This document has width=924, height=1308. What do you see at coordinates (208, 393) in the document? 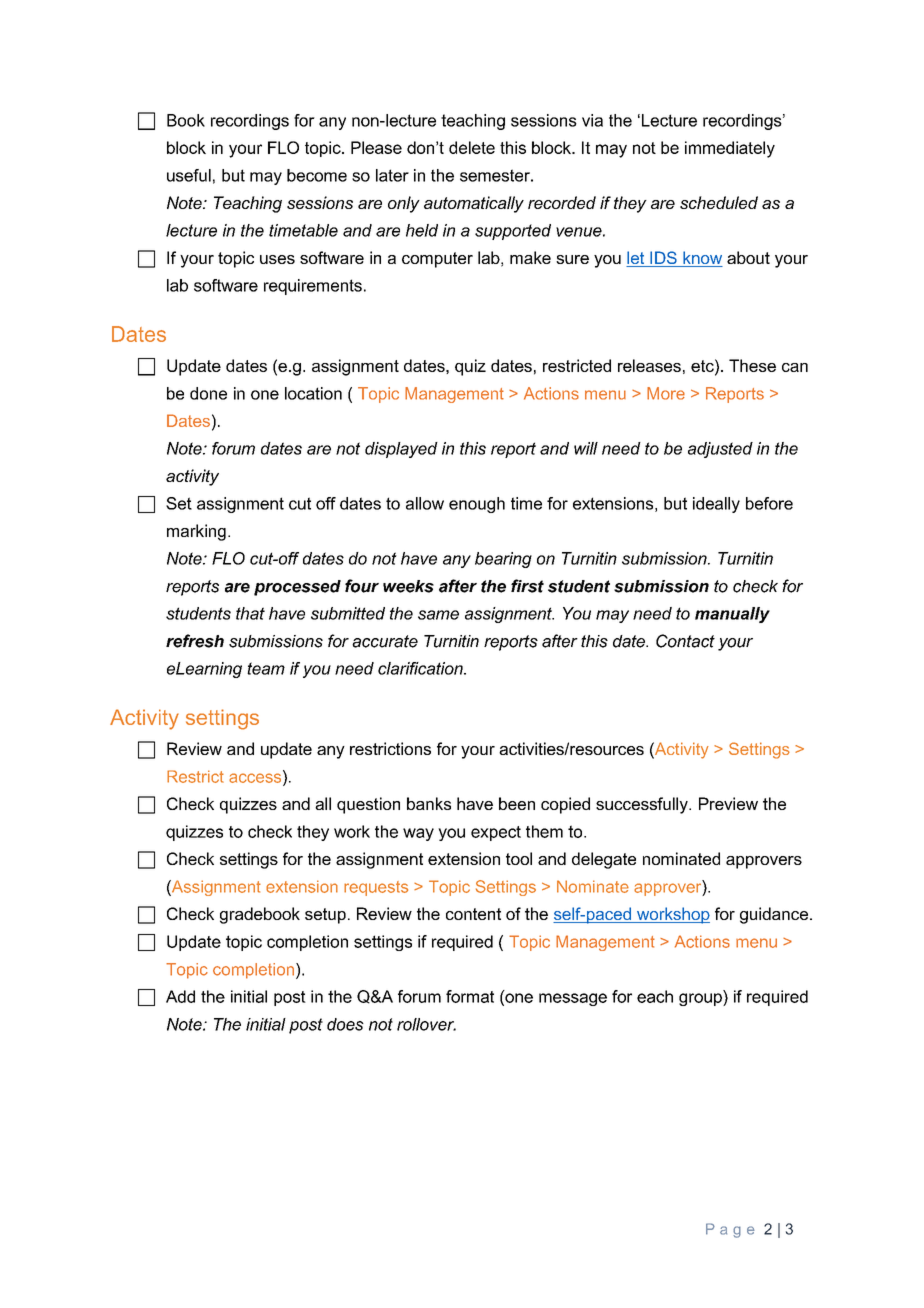
I see `done` at bounding box center [208, 393].
